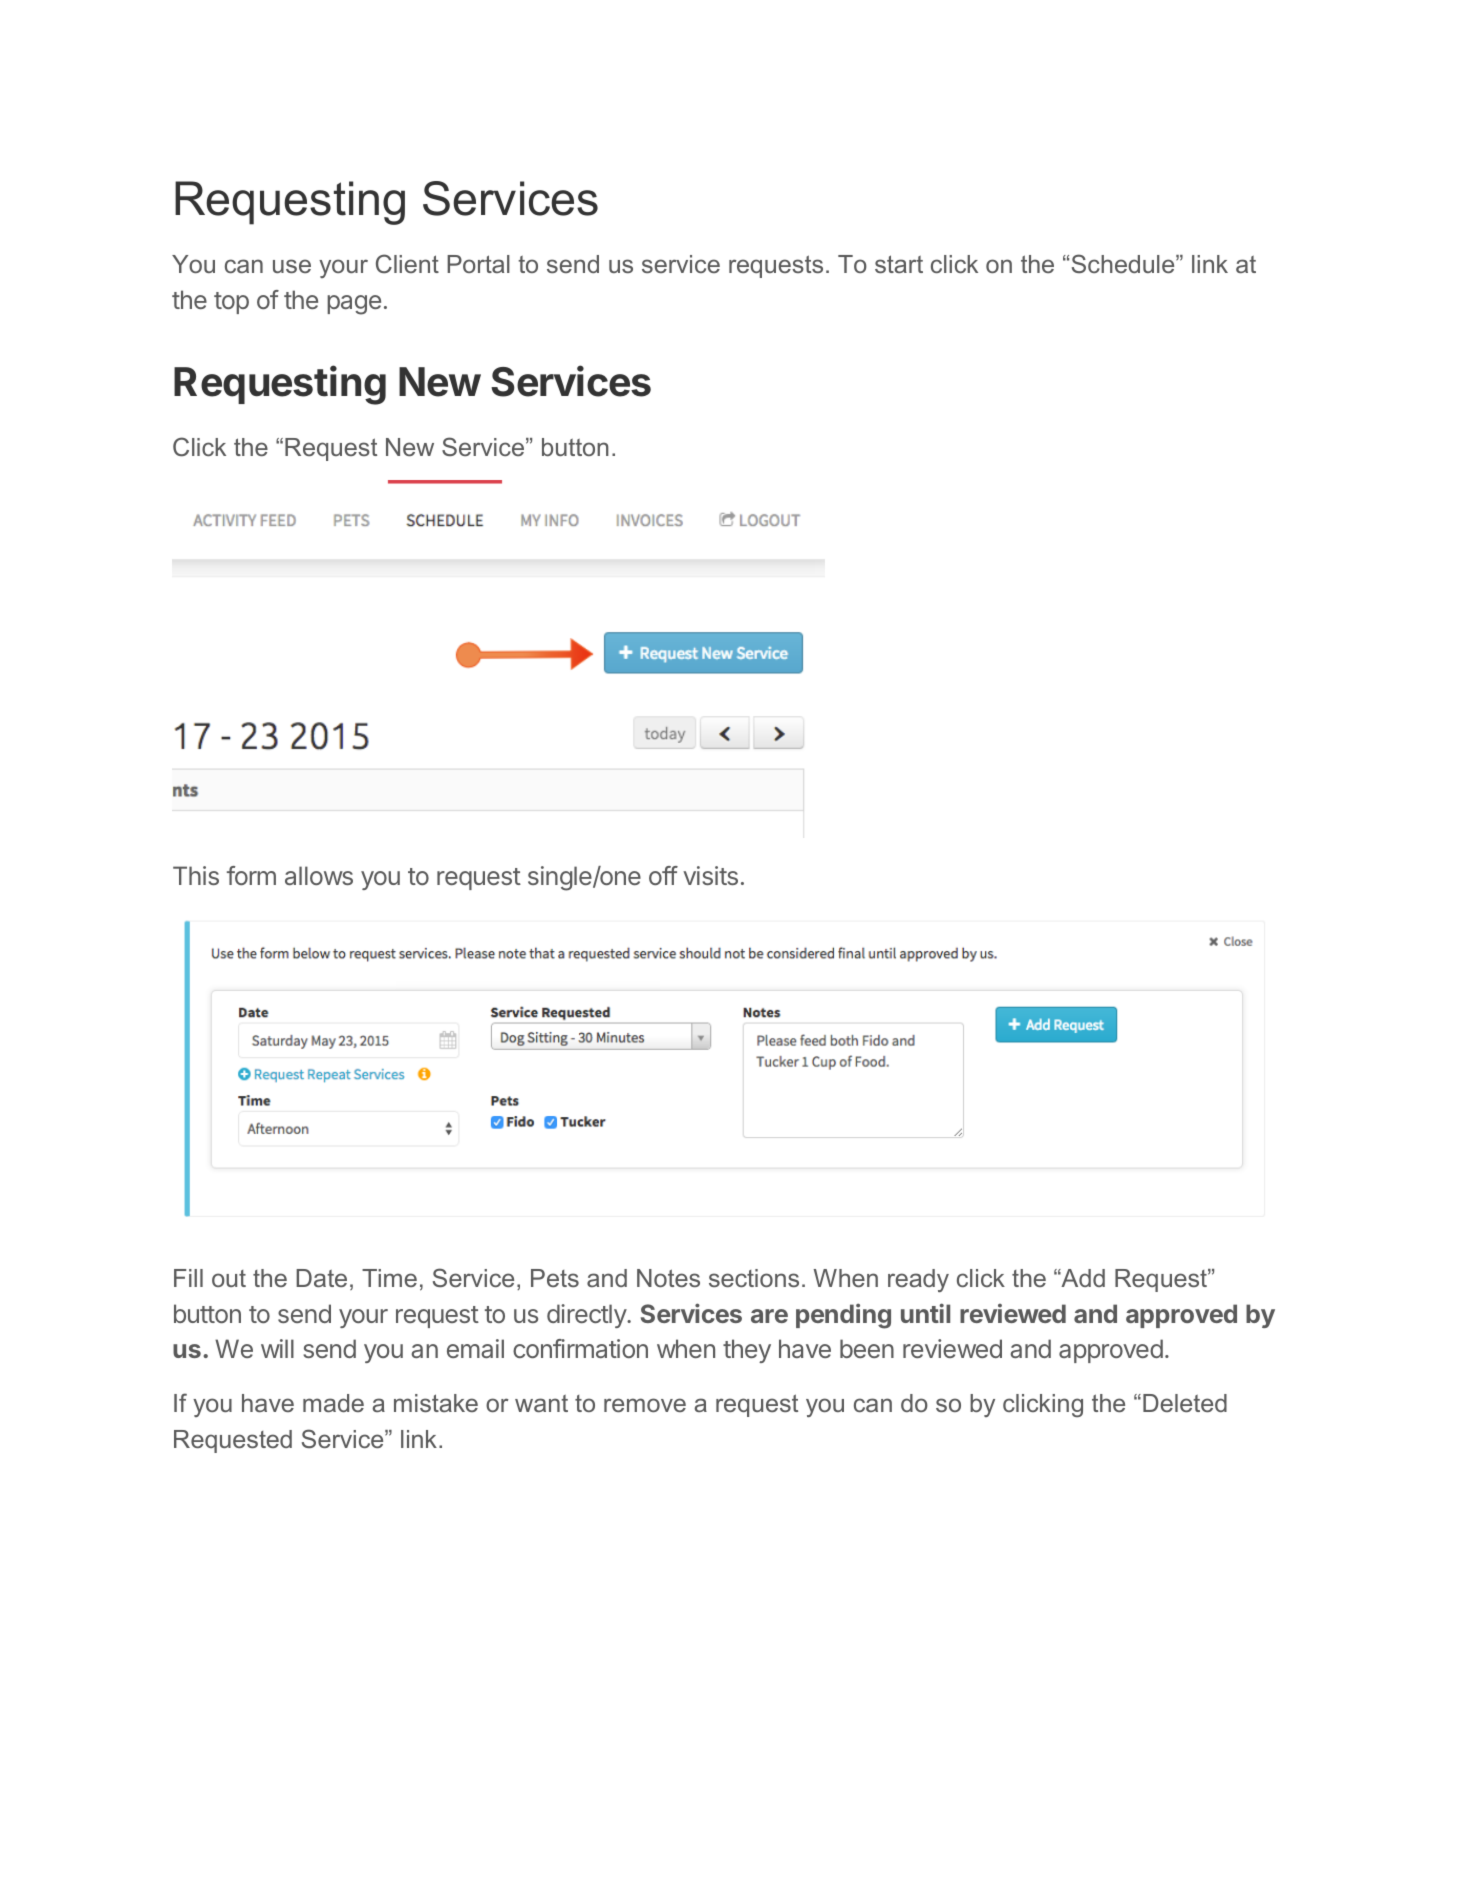 Image resolution: width=1463 pixels, height=1893 pixels. What do you see at coordinates (899, 264) in the image?
I see `start` at bounding box center [899, 264].
